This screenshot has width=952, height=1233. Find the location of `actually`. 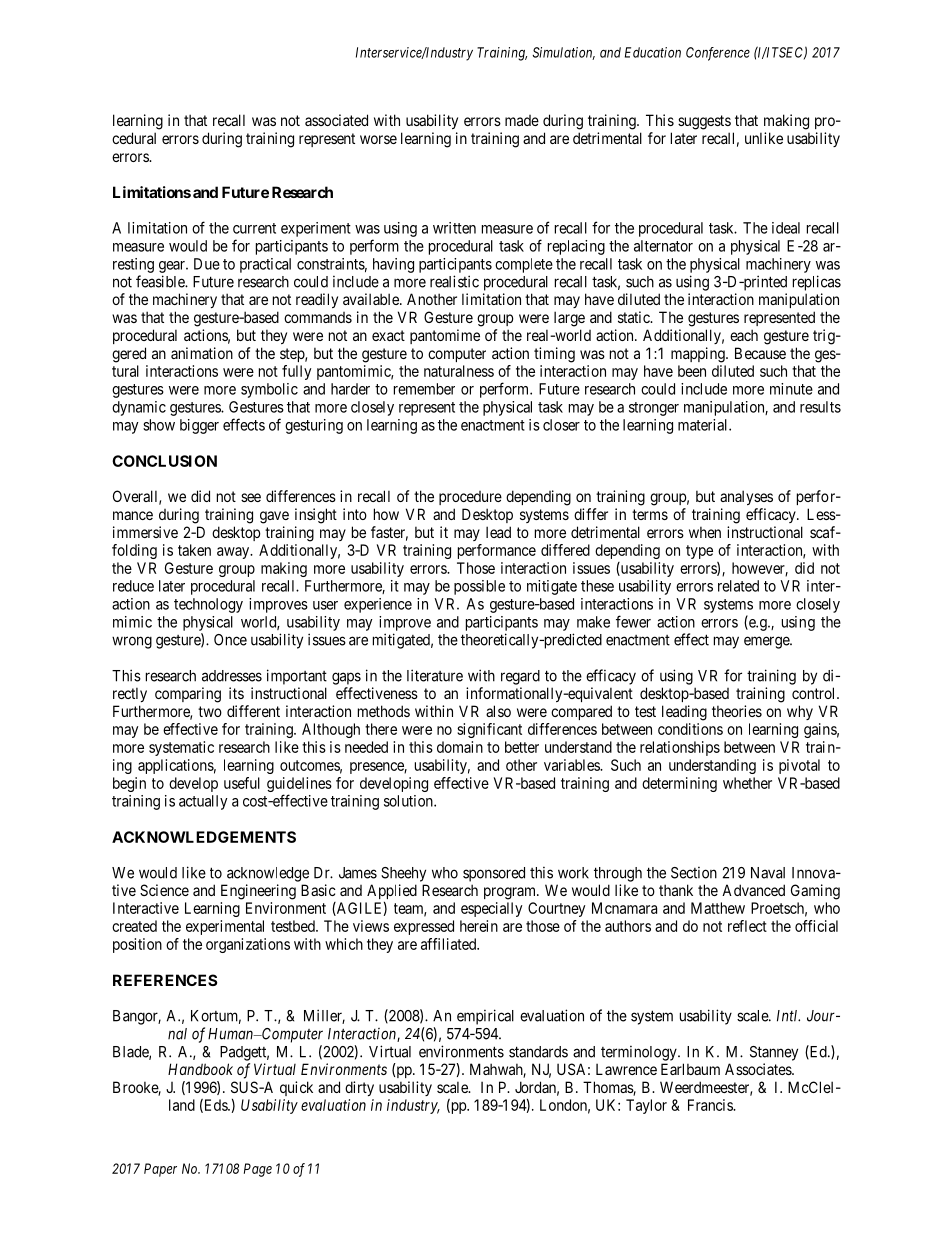

actually is located at coordinates (203, 802).
